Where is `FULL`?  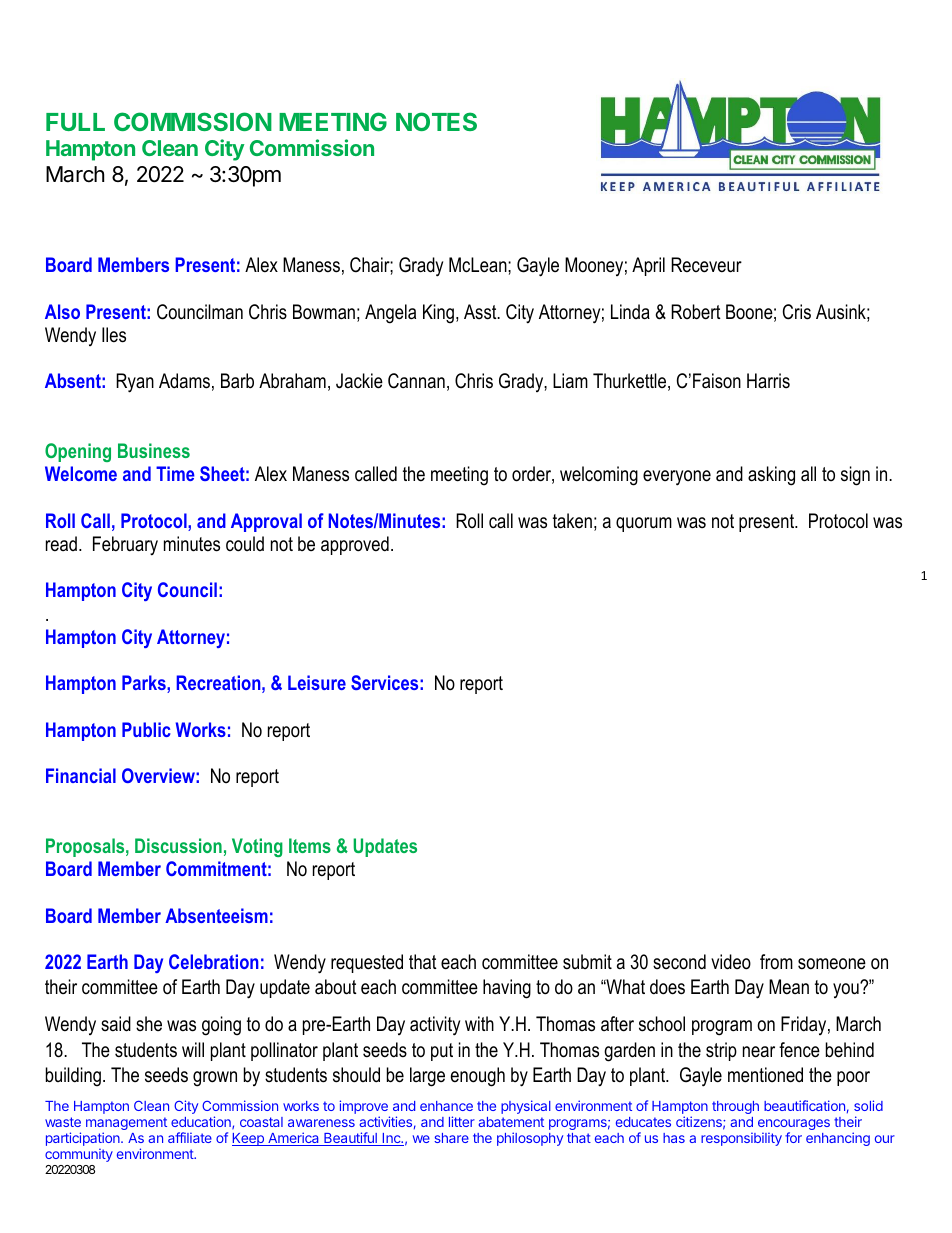 FULL is located at coordinates (75, 122).
